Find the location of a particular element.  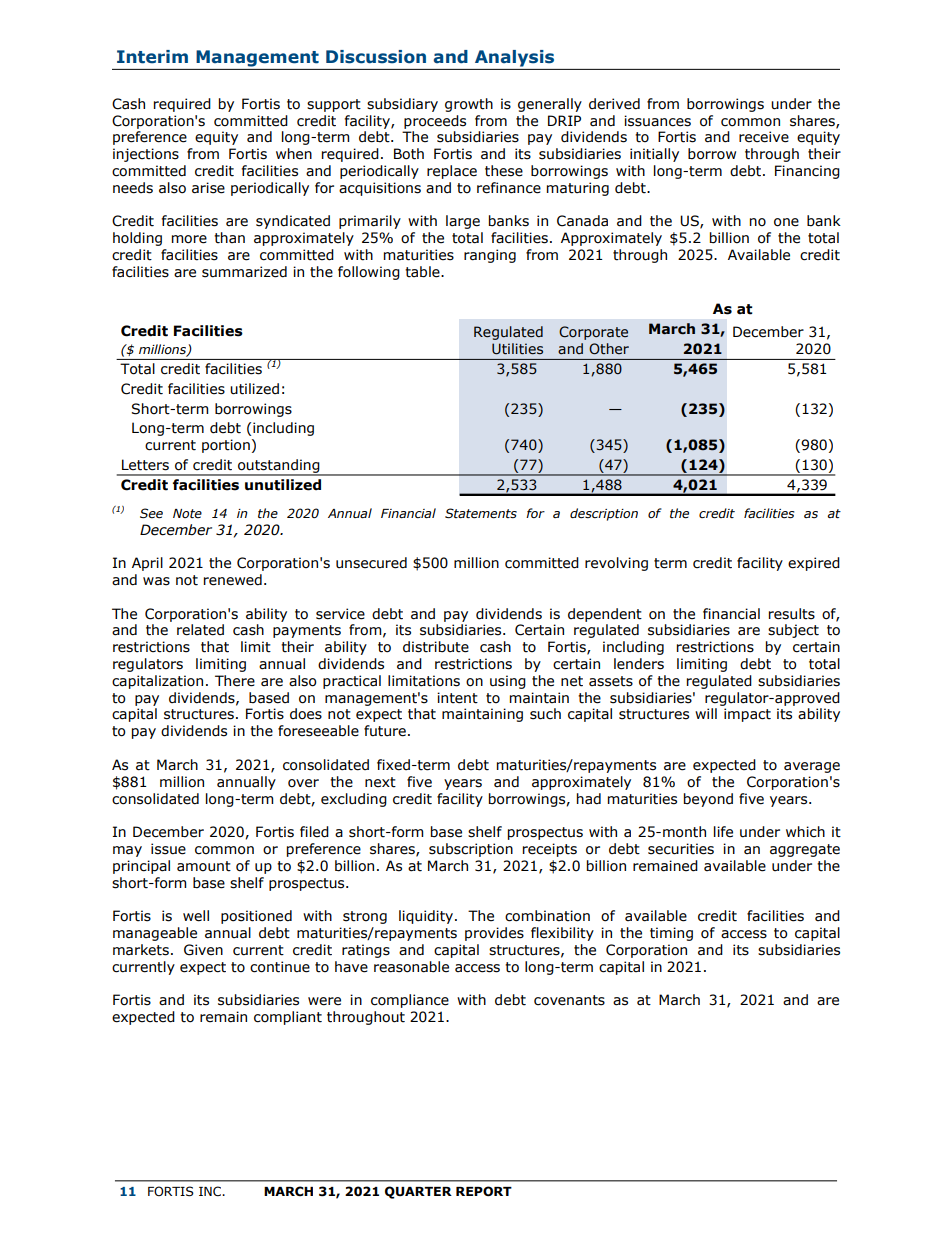

compliant is located at coordinates (288, 1018).
